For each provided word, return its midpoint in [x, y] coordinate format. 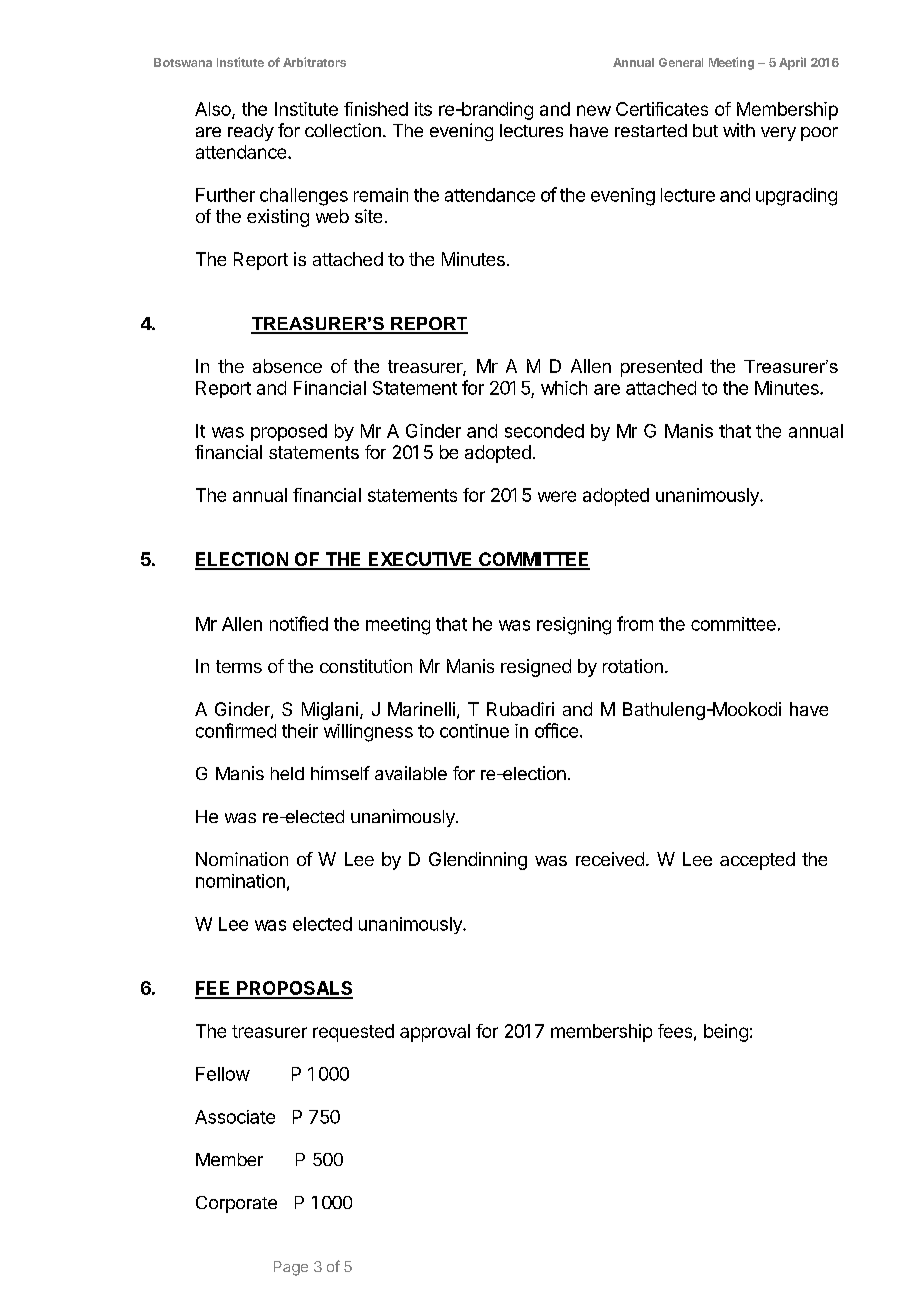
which [564, 388]
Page [291, 1268]
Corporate [236, 1204]
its [423, 109]
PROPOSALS [294, 989]
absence [287, 366]
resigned [536, 668]
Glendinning [478, 861]
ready [251, 132]
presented [661, 368]
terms [239, 666]
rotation [633, 666]
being [726, 1033]
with [739, 130]
